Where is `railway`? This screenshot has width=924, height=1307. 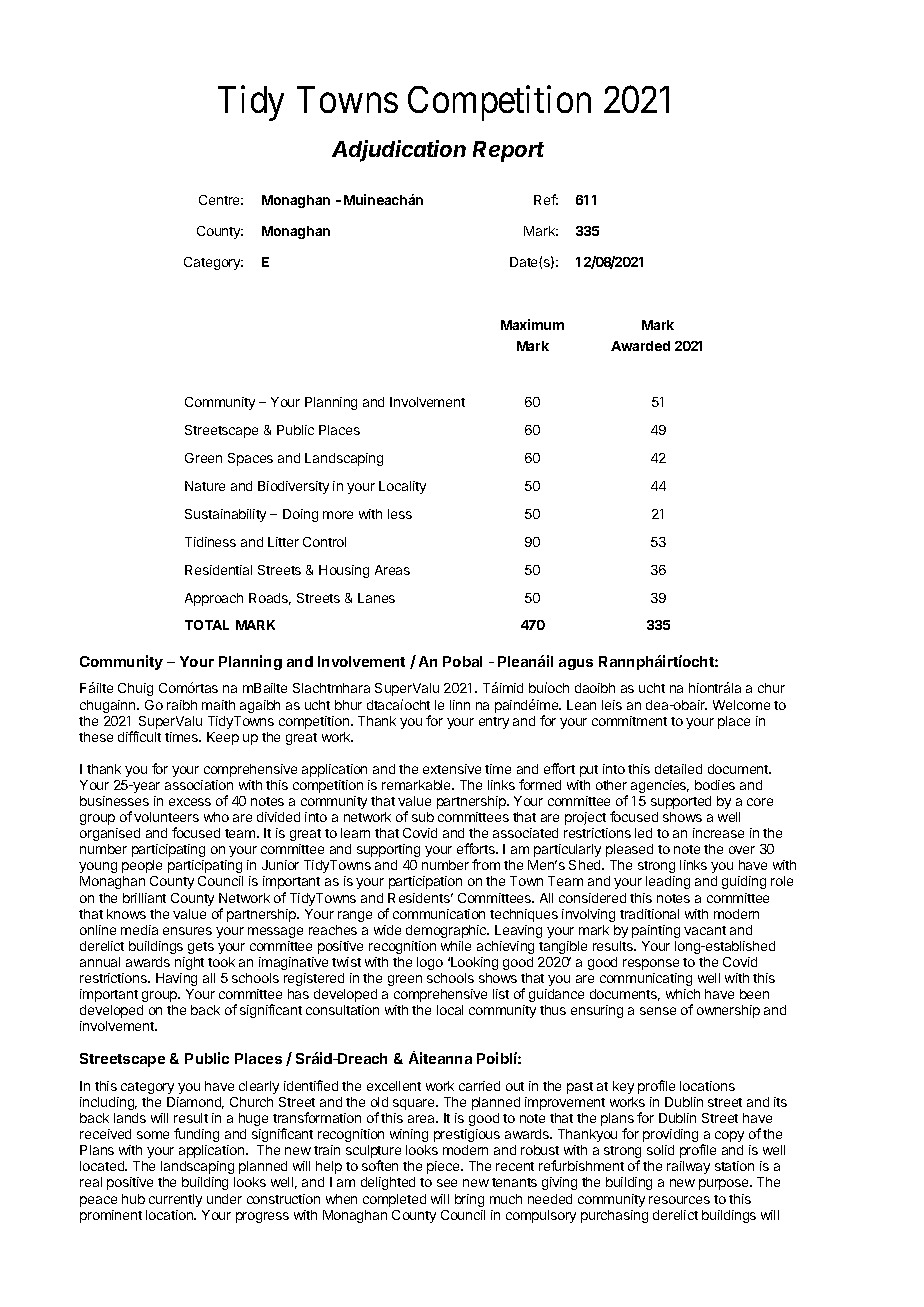 railway is located at coordinates (688, 1167).
